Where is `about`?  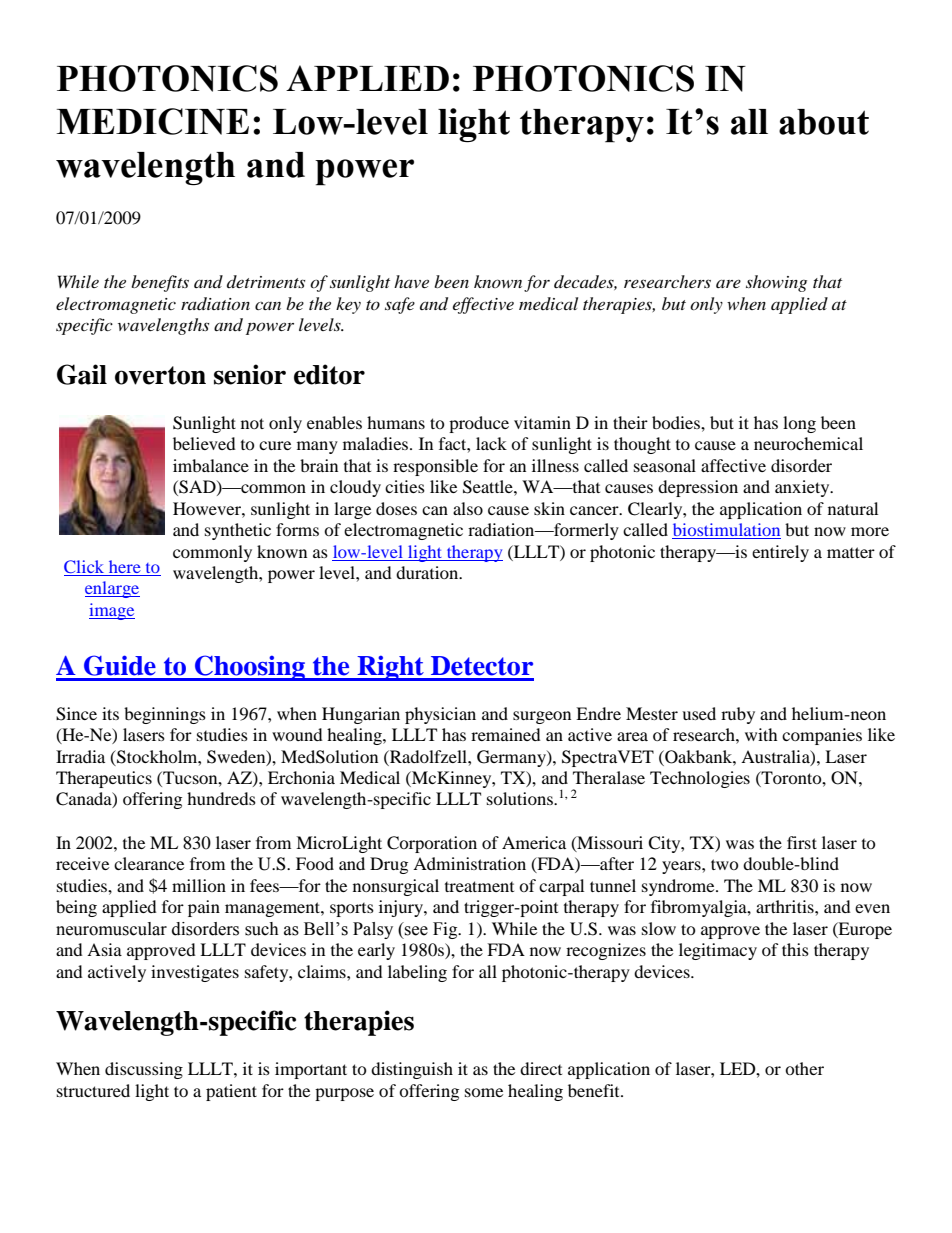 about is located at coordinates (824, 122).
